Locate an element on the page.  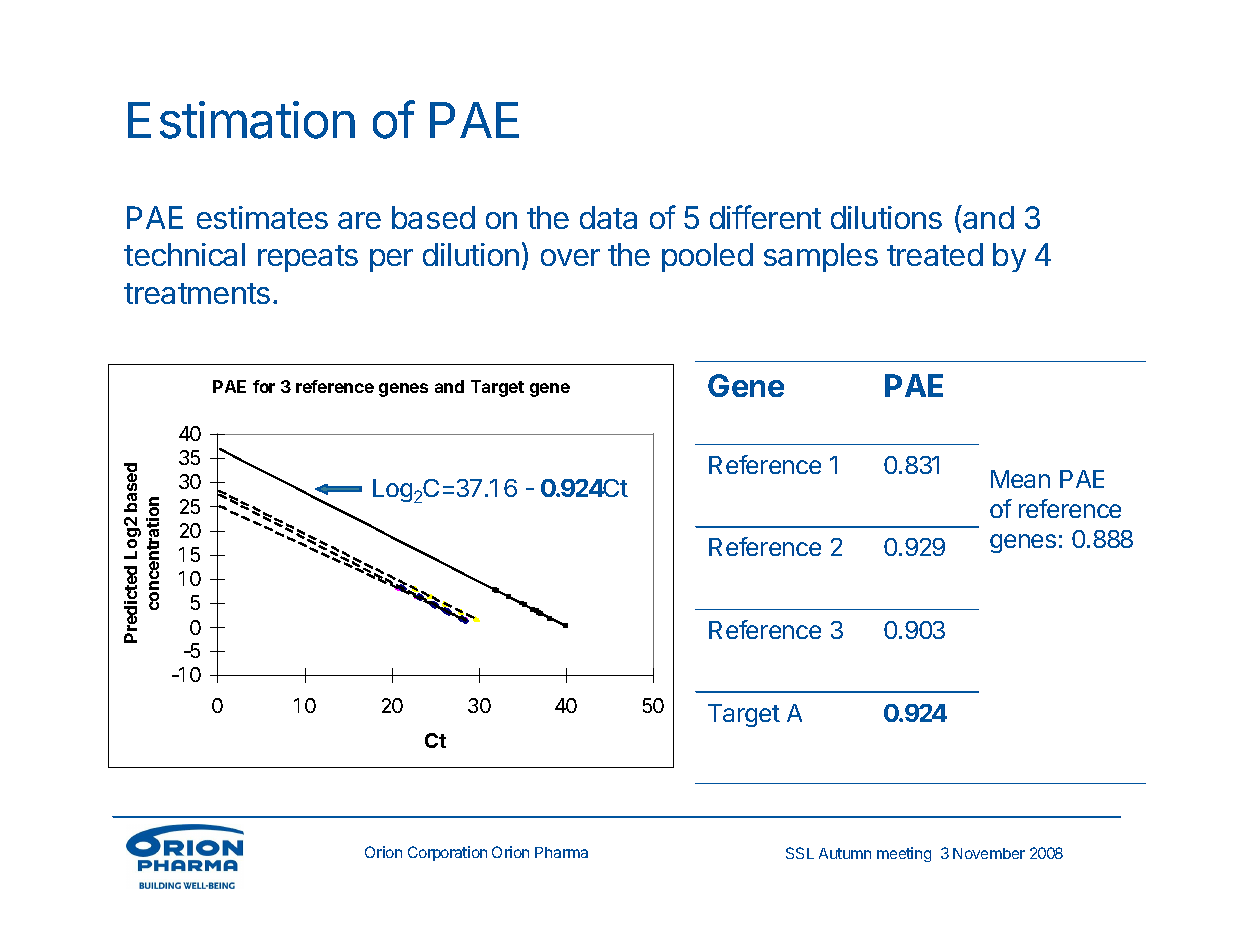
over is located at coordinates (570, 257).
